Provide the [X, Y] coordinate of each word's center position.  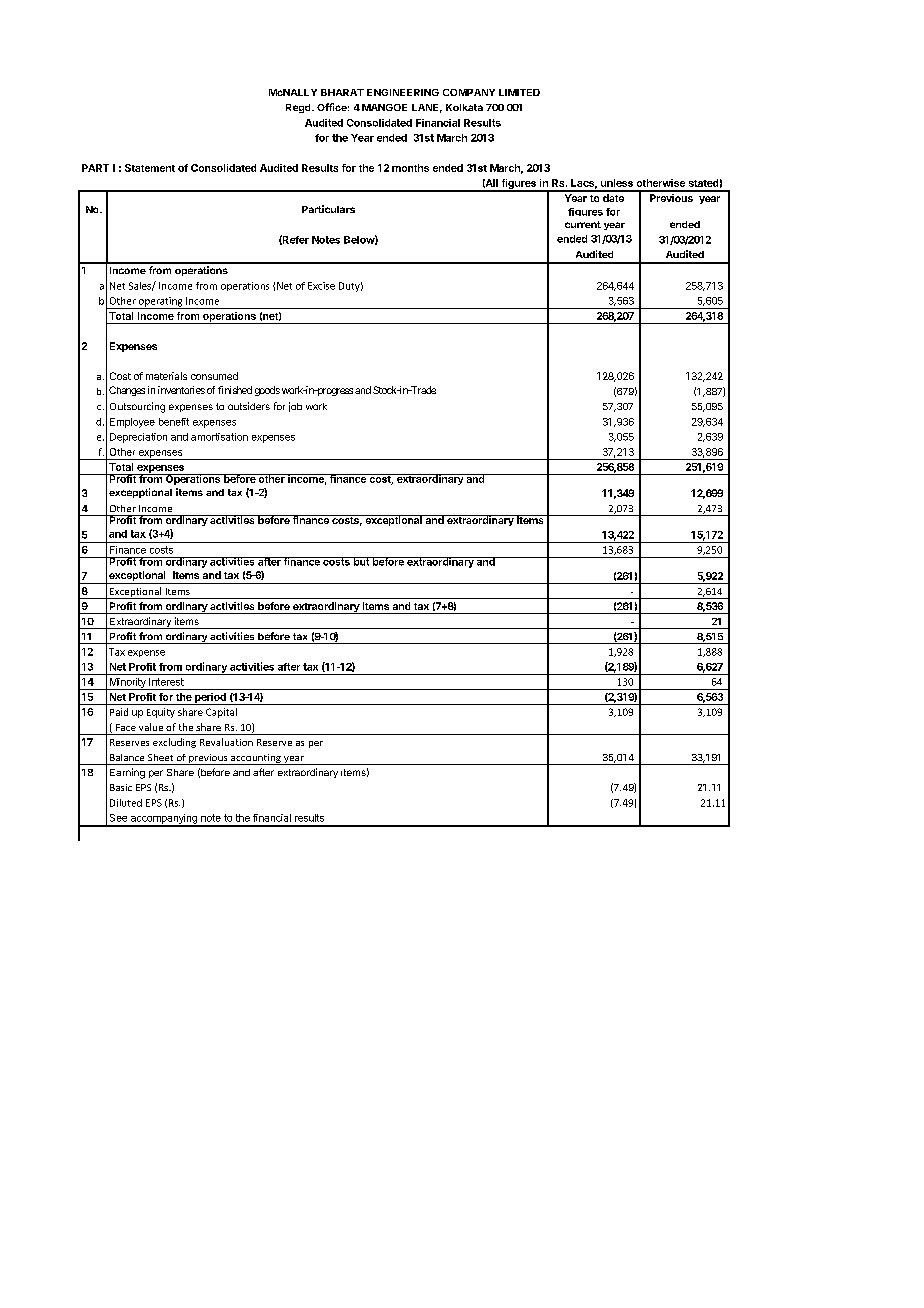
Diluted [126, 803]
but [361, 561]
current [583, 224]
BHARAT [342, 92]
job [295, 407]
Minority [127, 684]
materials [166, 376]
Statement [150, 168]
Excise [321, 286]
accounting [256, 759]
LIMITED [519, 92]
